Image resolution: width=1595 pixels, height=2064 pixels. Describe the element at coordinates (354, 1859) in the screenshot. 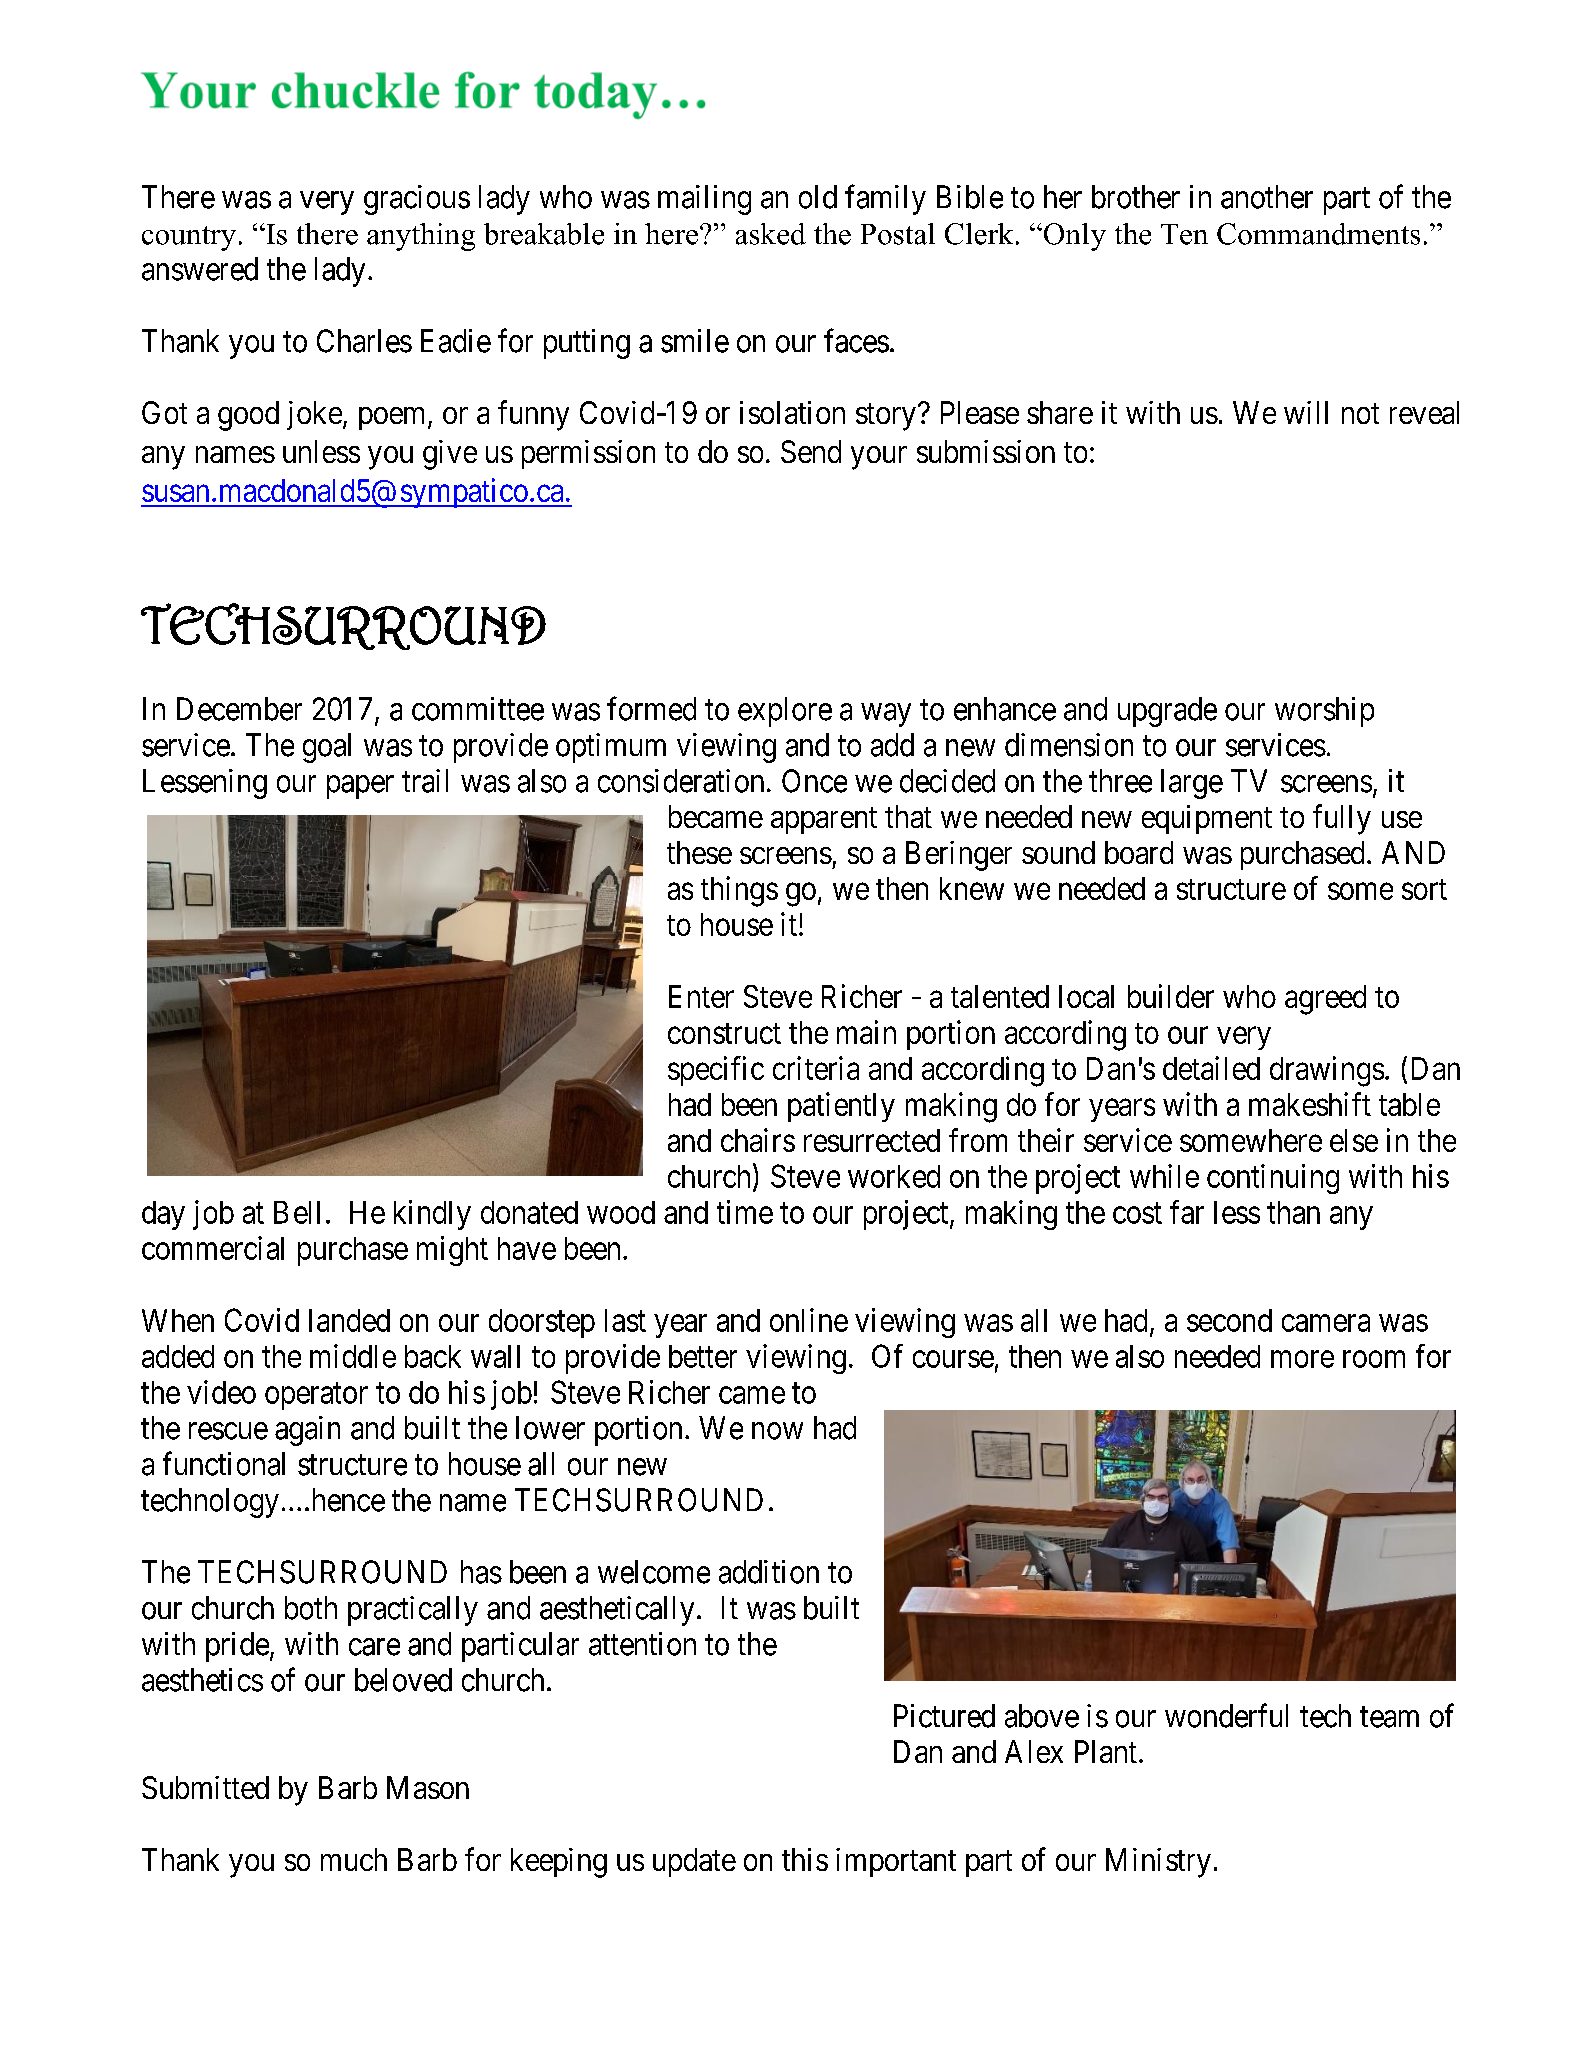

I see `much` at that location.
